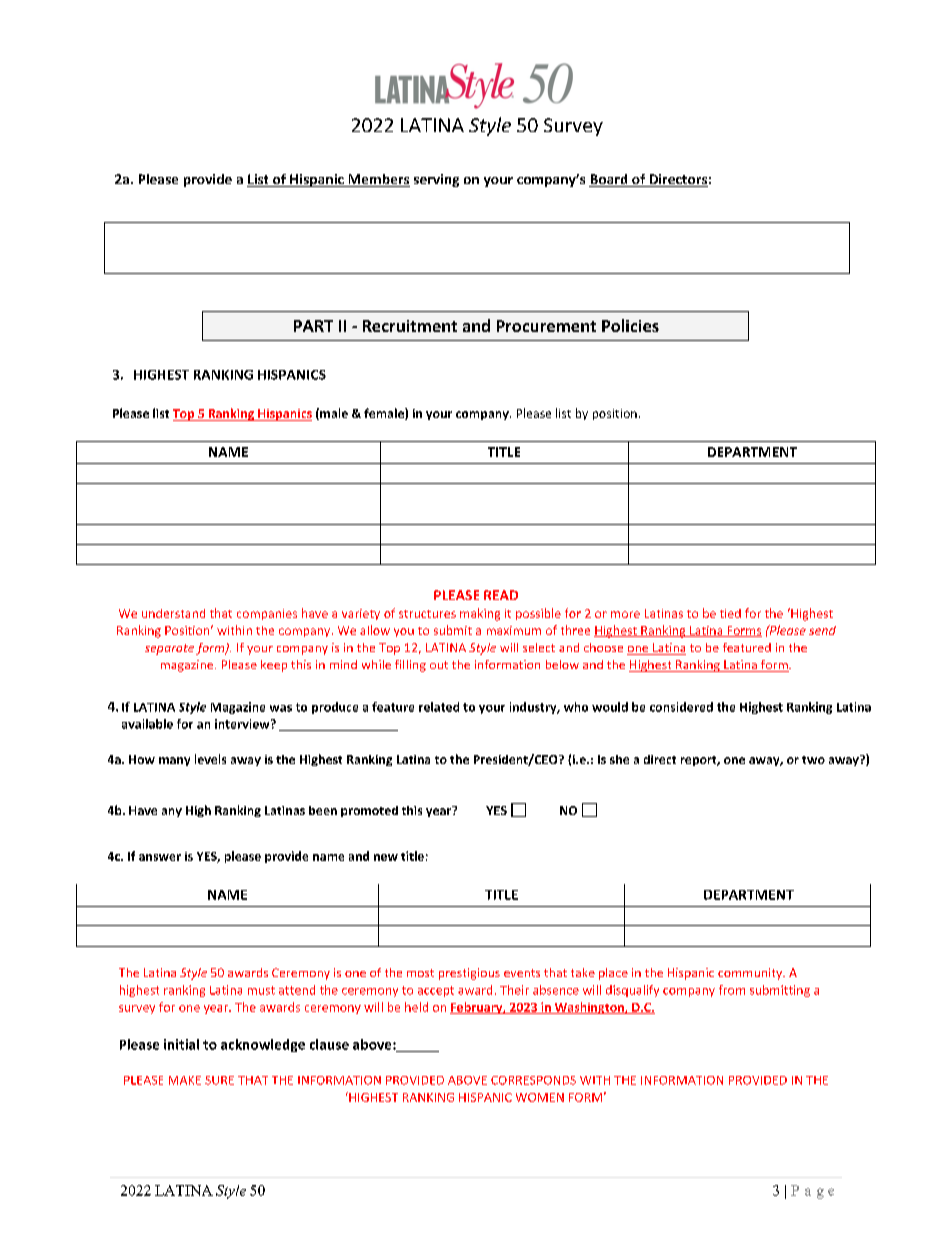 The image size is (952, 1233). What do you see at coordinates (514, 630) in the screenshot?
I see `maximum` at bounding box center [514, 630].
